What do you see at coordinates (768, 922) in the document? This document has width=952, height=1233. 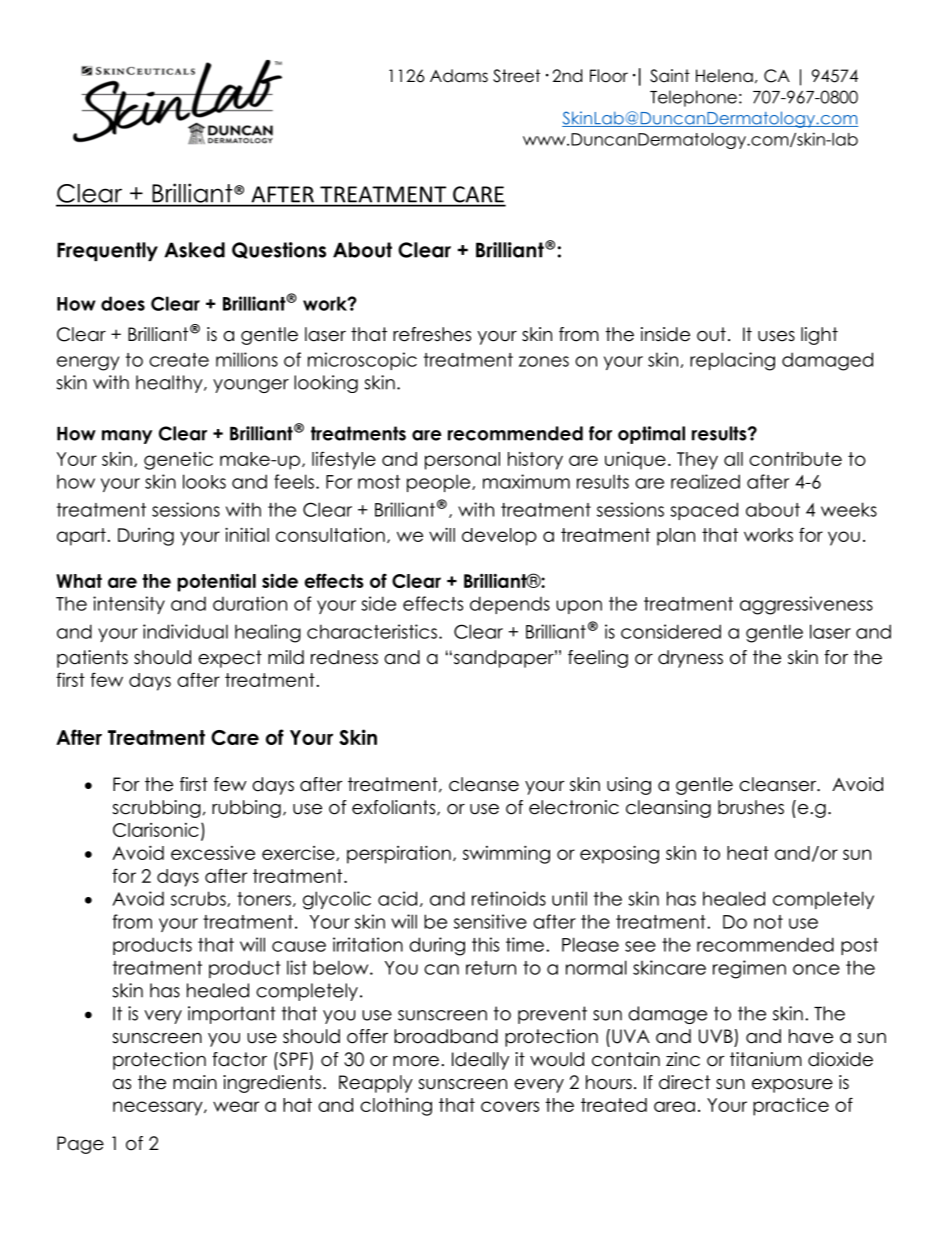 I see `not` at bounding box center [768, 922].
